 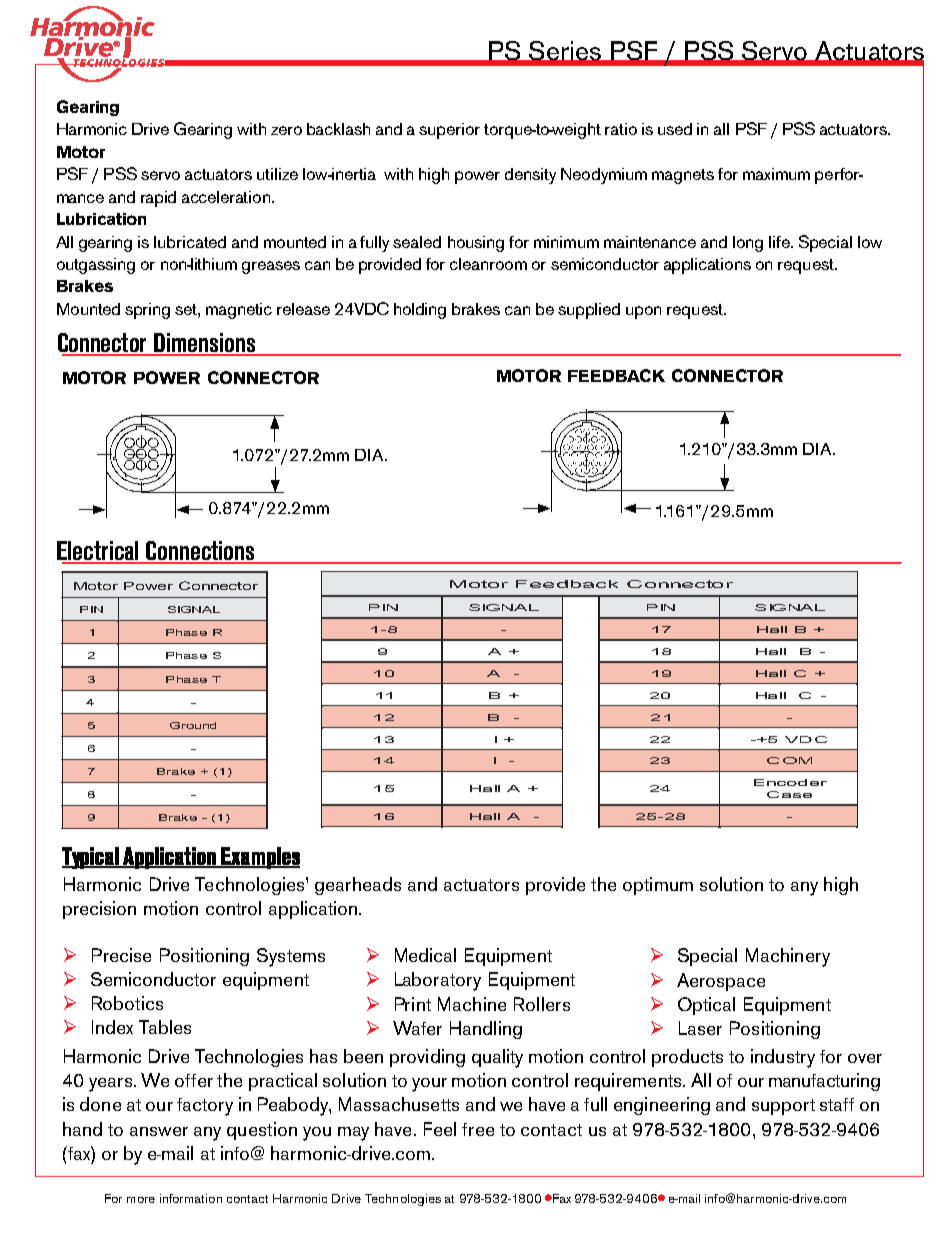 I want to click on support, so click(x=783, y=1107).
